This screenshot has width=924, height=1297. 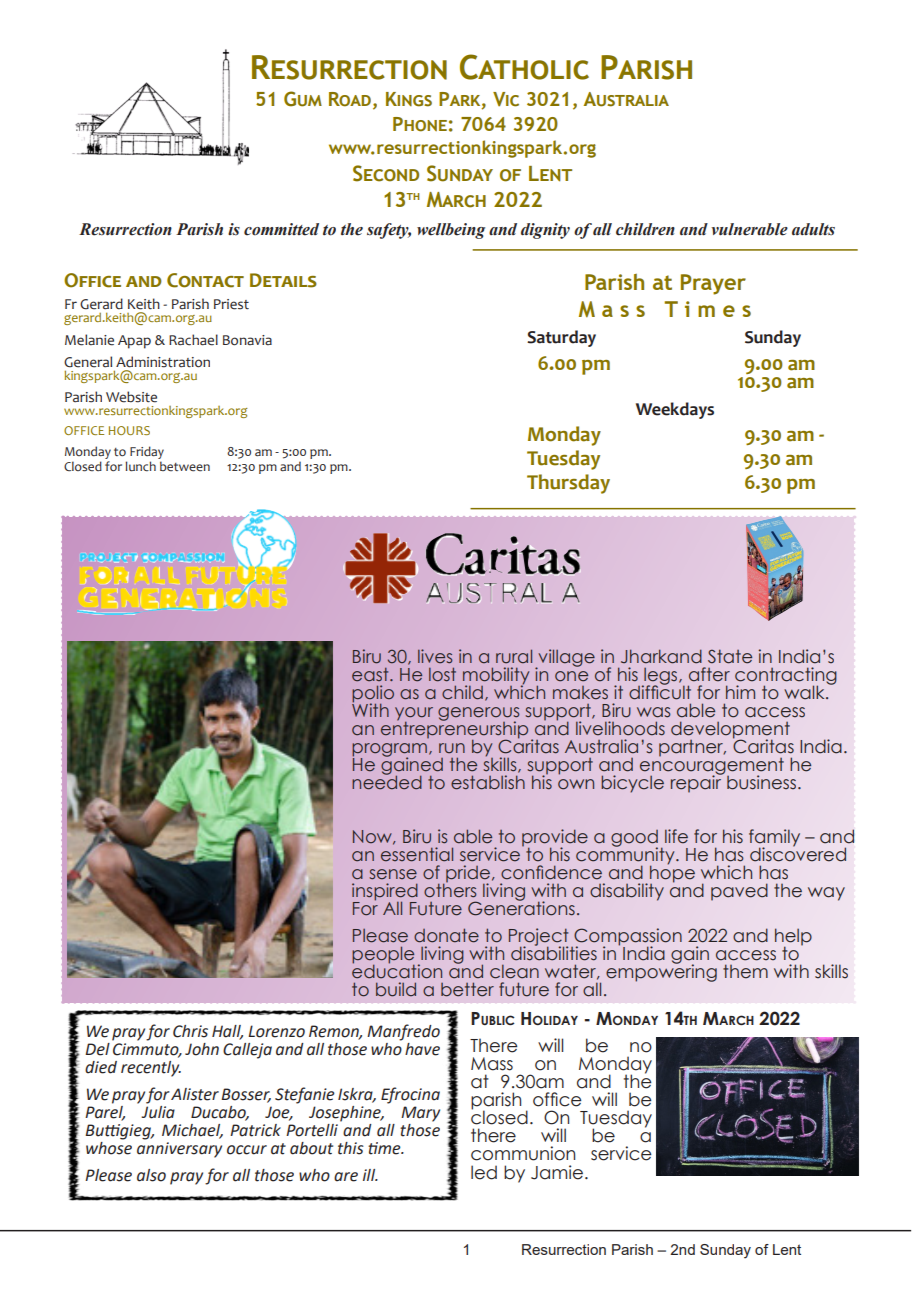 What do you see at coordinates (739, 892) in the screenshot?
I see `paved` at bounding box center [739, 892].
